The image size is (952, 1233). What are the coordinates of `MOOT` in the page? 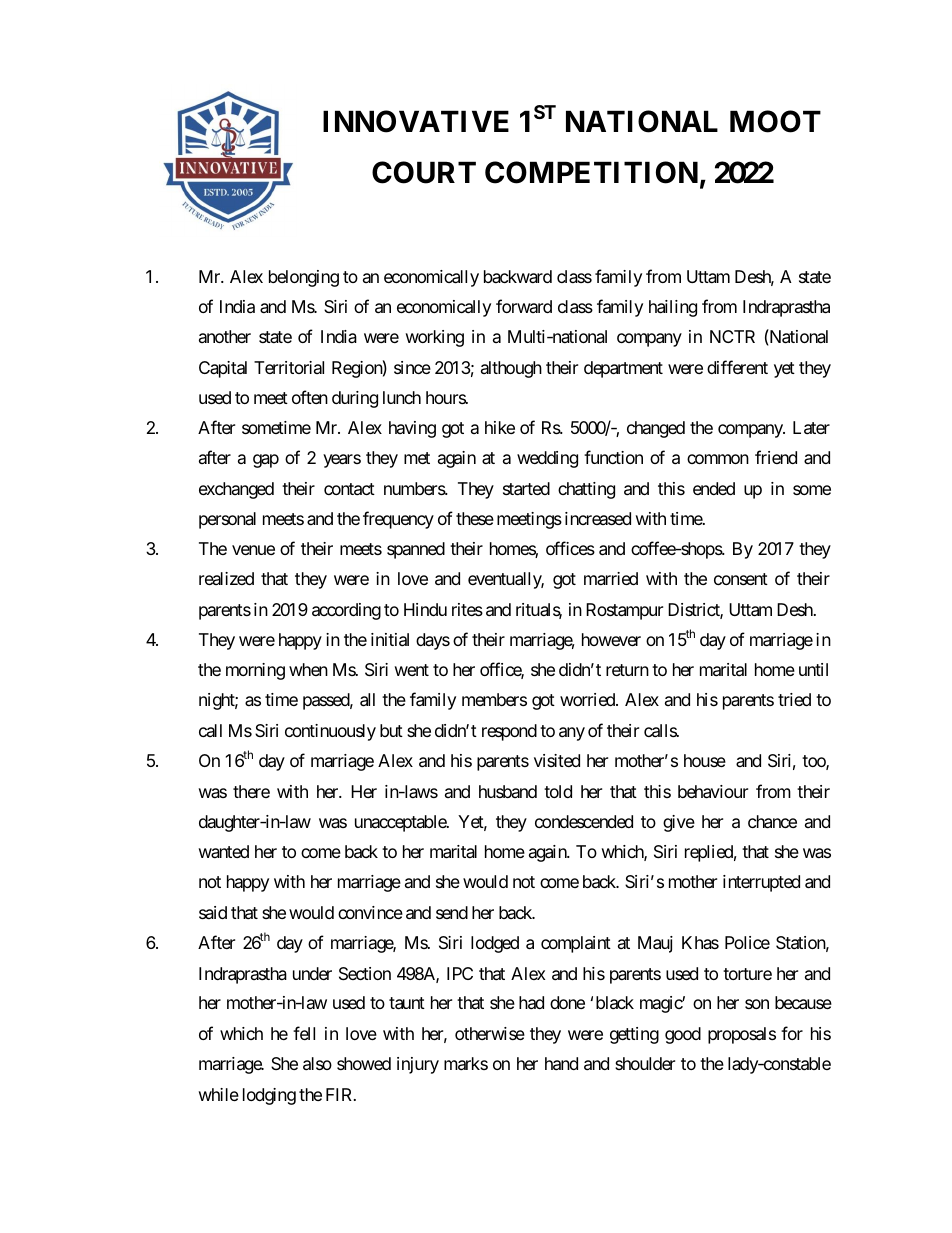 It's located at (775, 121).
